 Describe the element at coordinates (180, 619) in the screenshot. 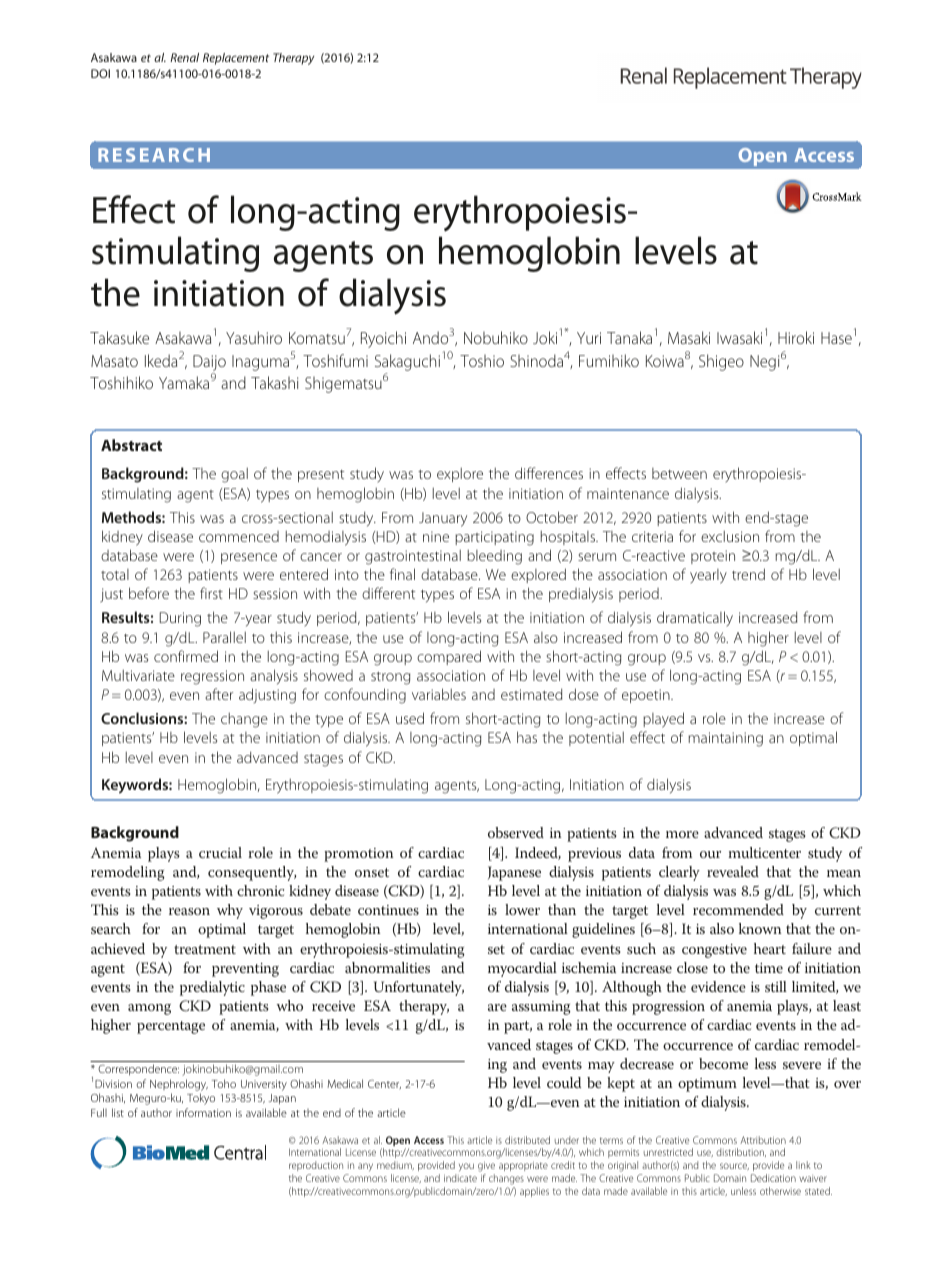

I see `During` at that location.
